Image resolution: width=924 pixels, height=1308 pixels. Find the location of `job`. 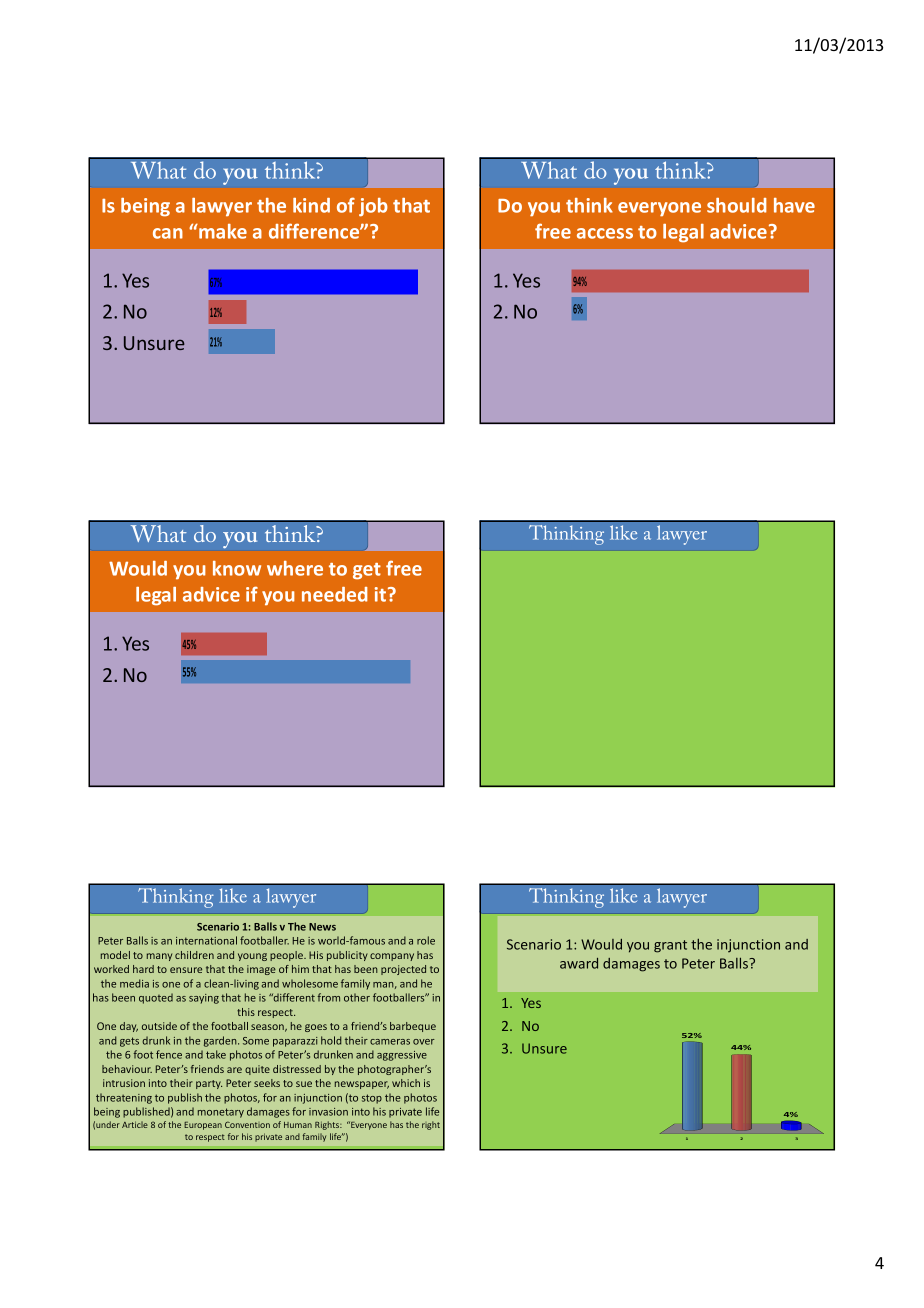

job is located at coordinates (373, 207).
